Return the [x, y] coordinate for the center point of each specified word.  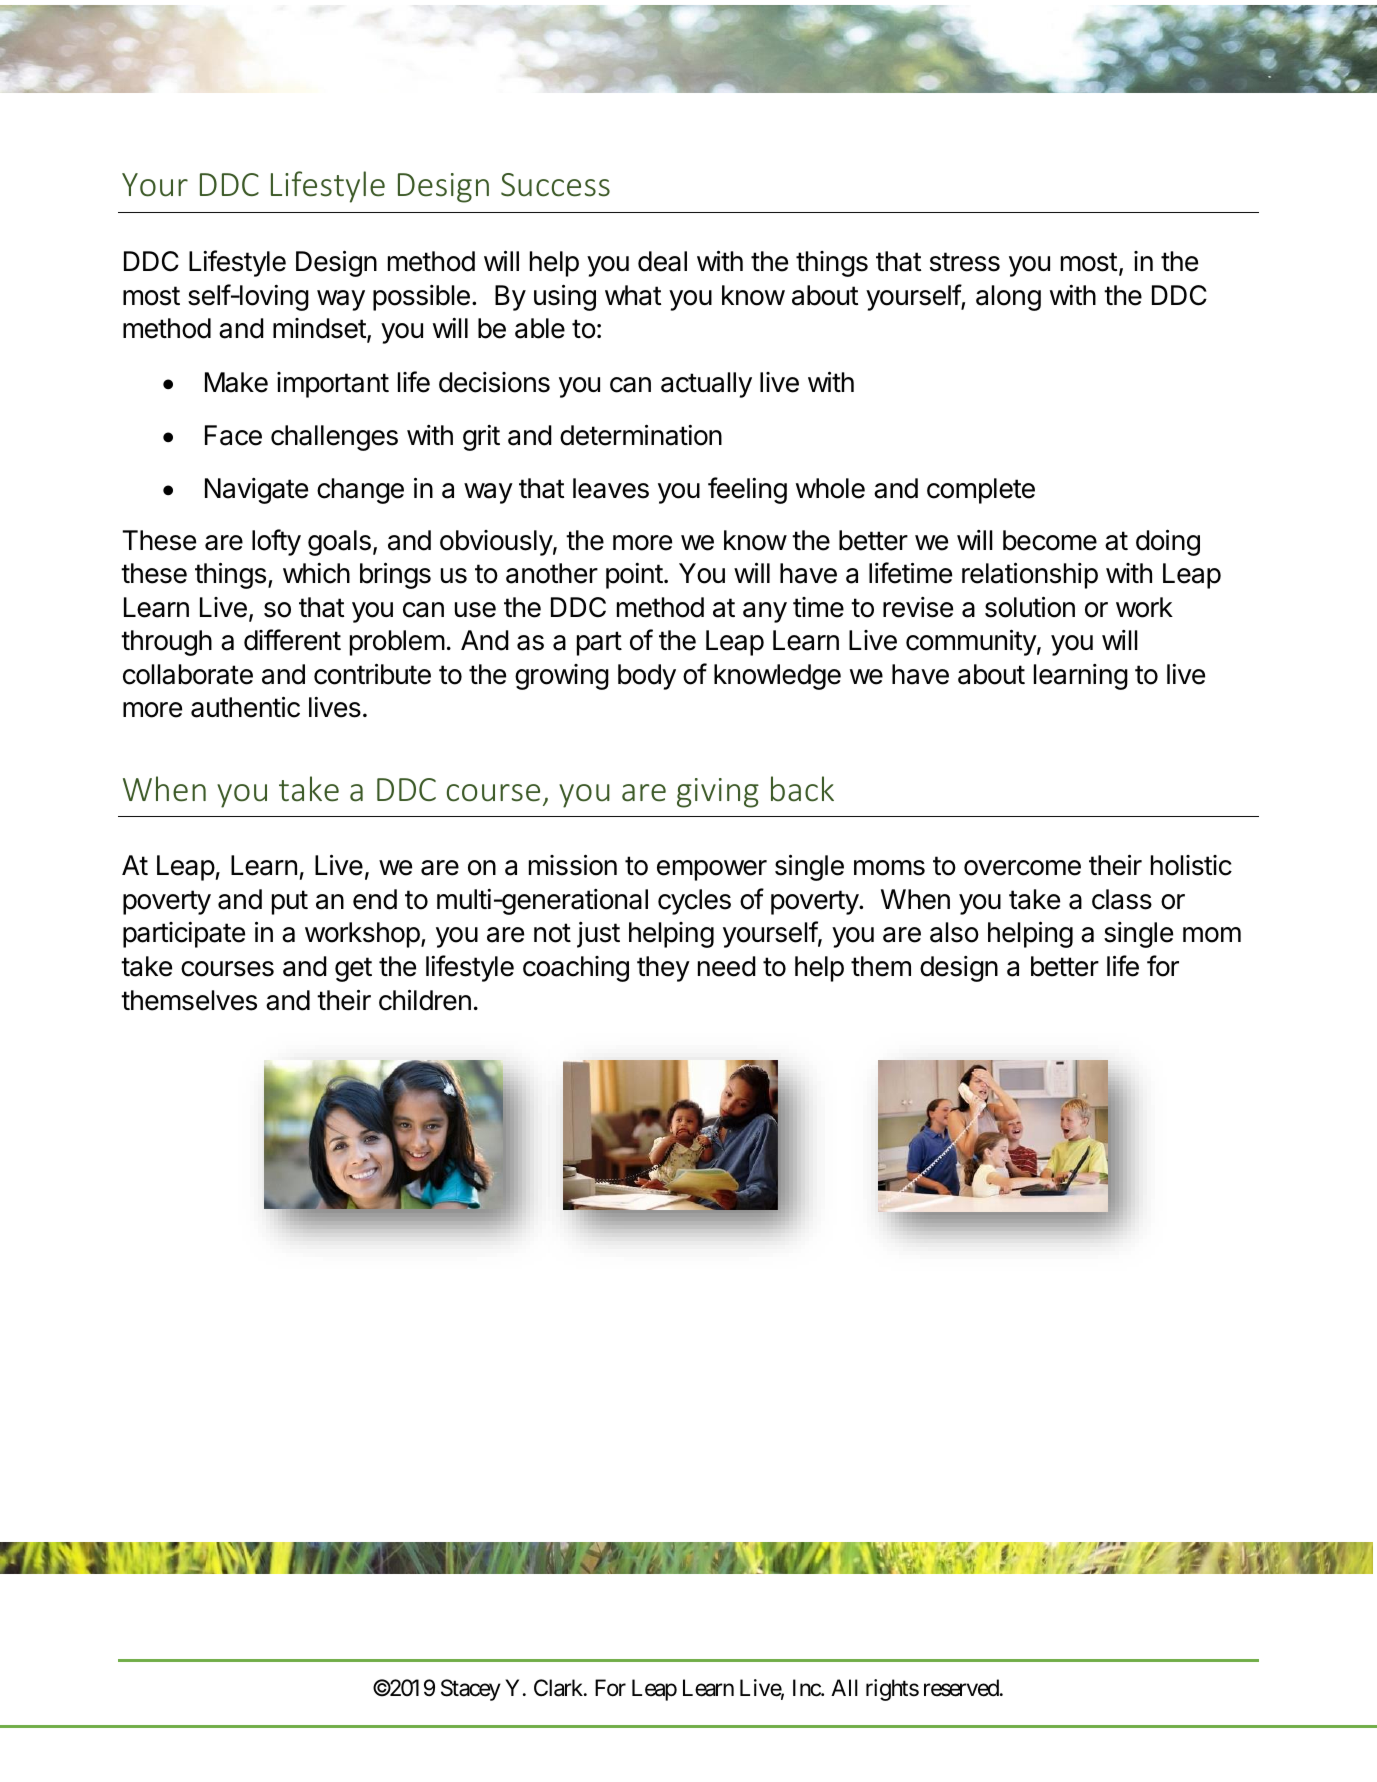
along [1008, 298]
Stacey [471, 1690]
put [290, 902]
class [1122, 899]
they [663, 969]
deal [662, 261]
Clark [559, 1688]
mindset [320, 329]
